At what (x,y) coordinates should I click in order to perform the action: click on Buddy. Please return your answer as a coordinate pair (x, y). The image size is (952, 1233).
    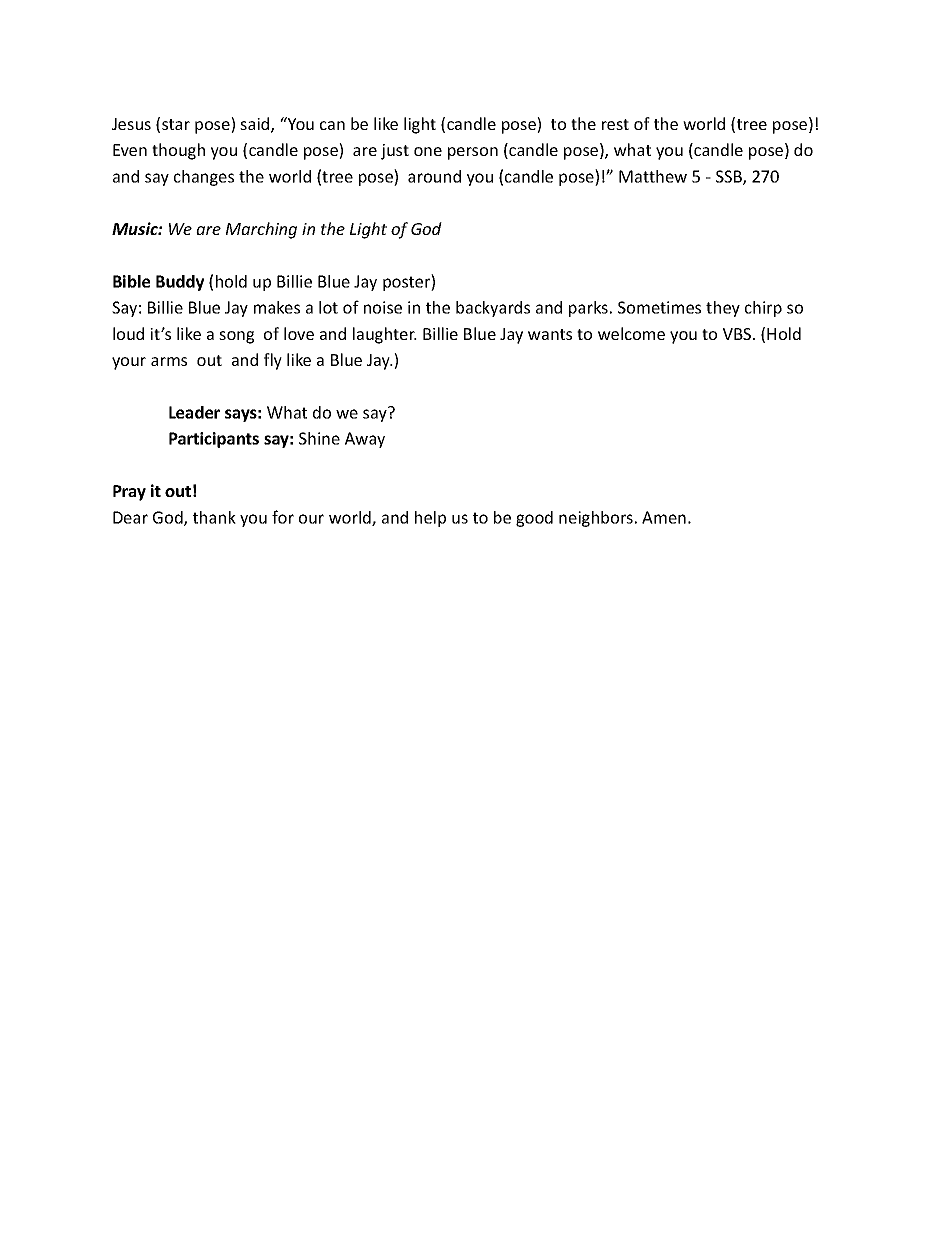
    Looking at the image, I should click on (180, 283).
